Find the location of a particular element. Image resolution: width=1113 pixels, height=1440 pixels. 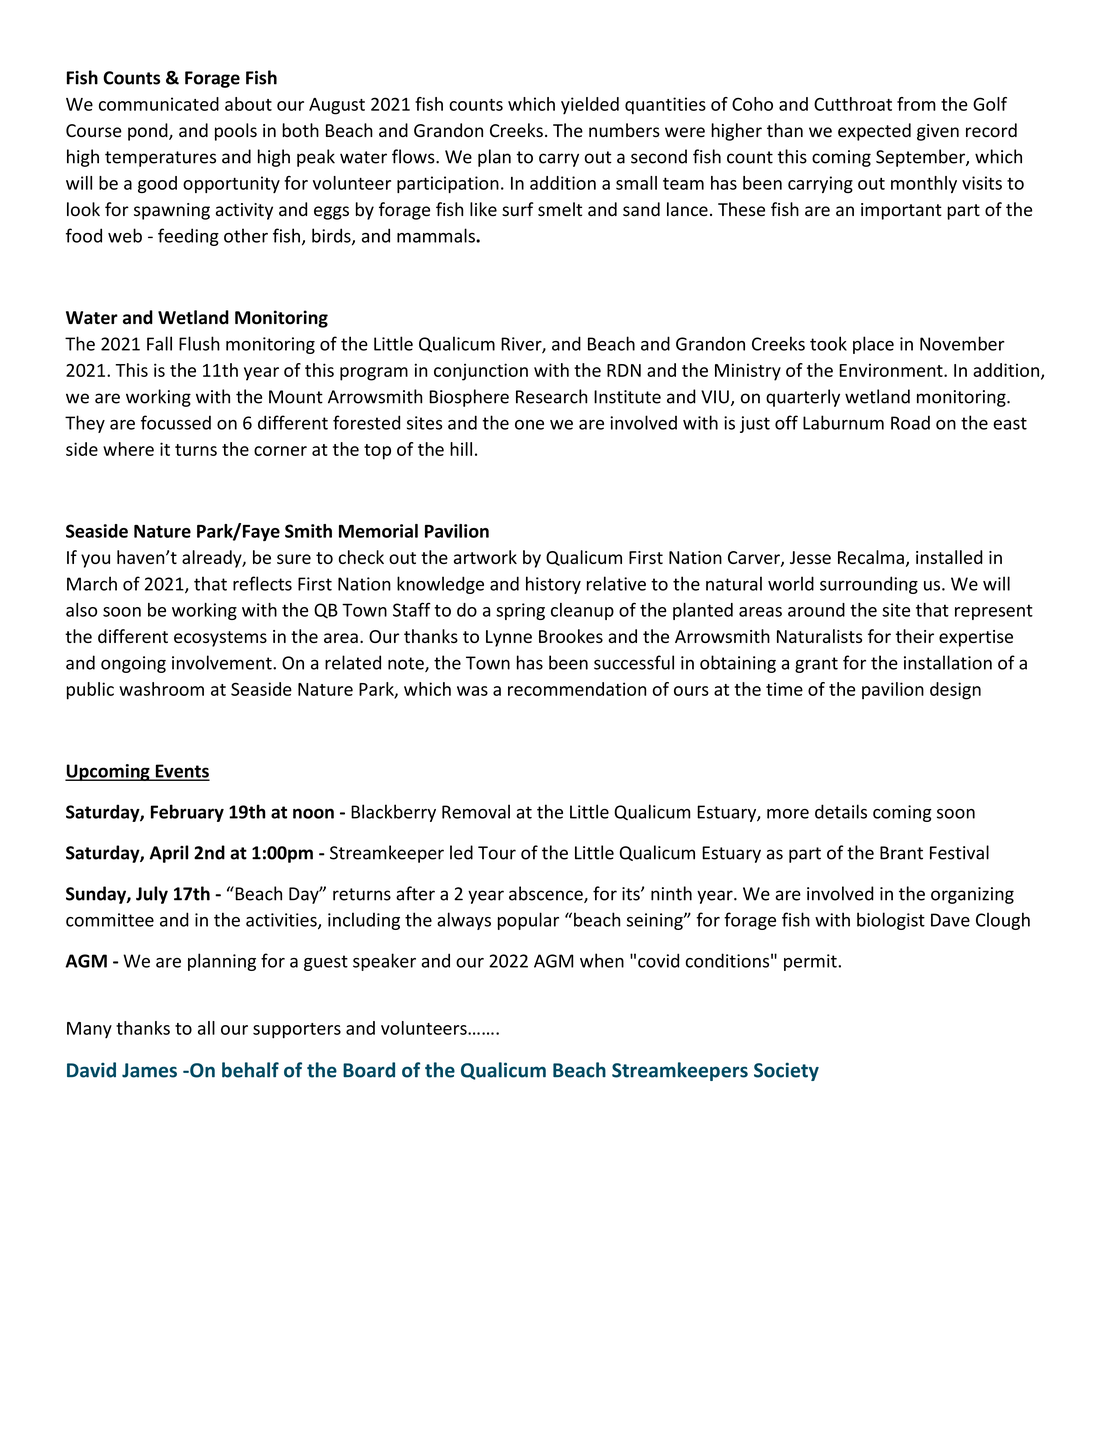

design is located at coordinates (955, 691).
